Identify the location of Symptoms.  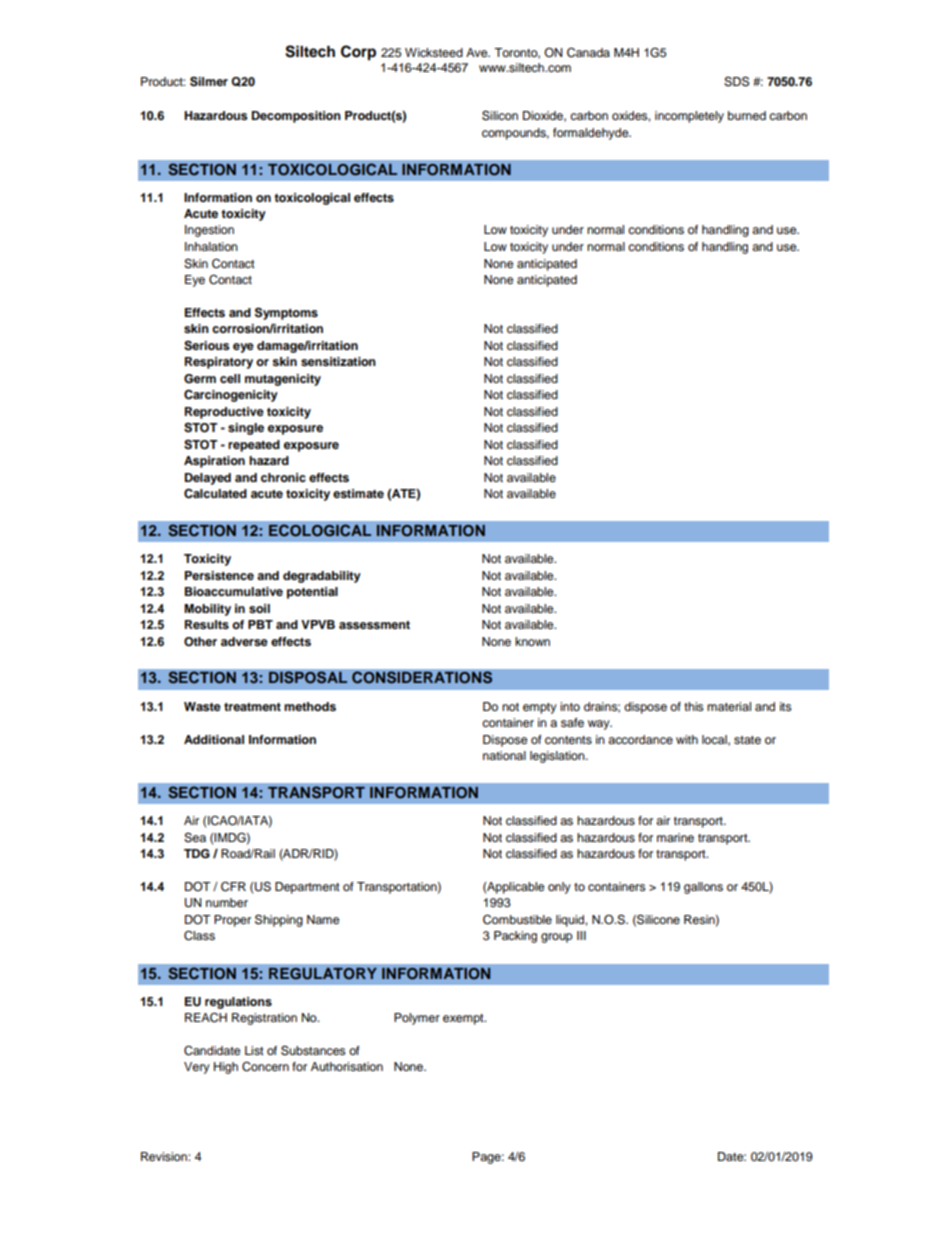
(286, 313).
